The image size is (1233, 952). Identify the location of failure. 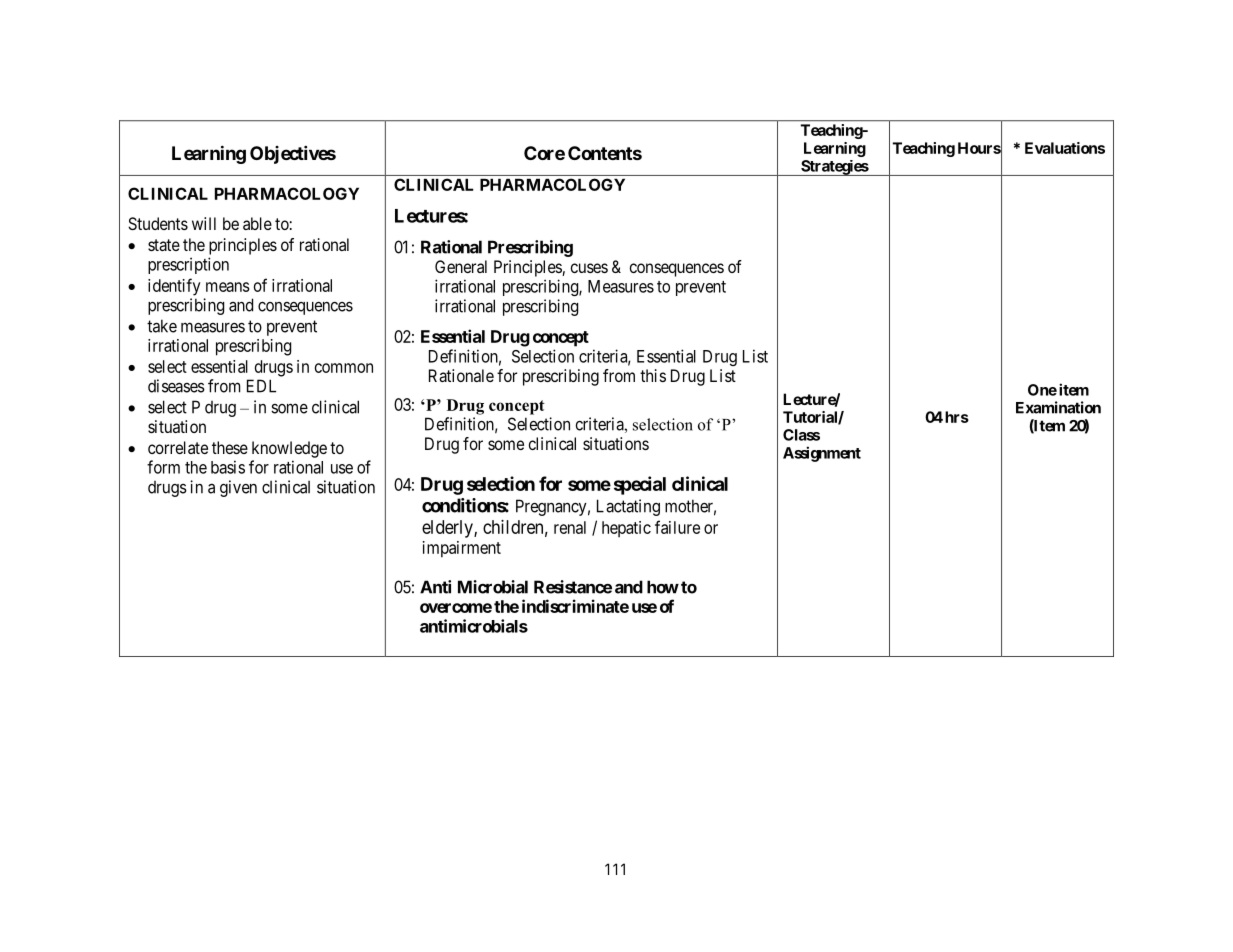
(677, 527).
